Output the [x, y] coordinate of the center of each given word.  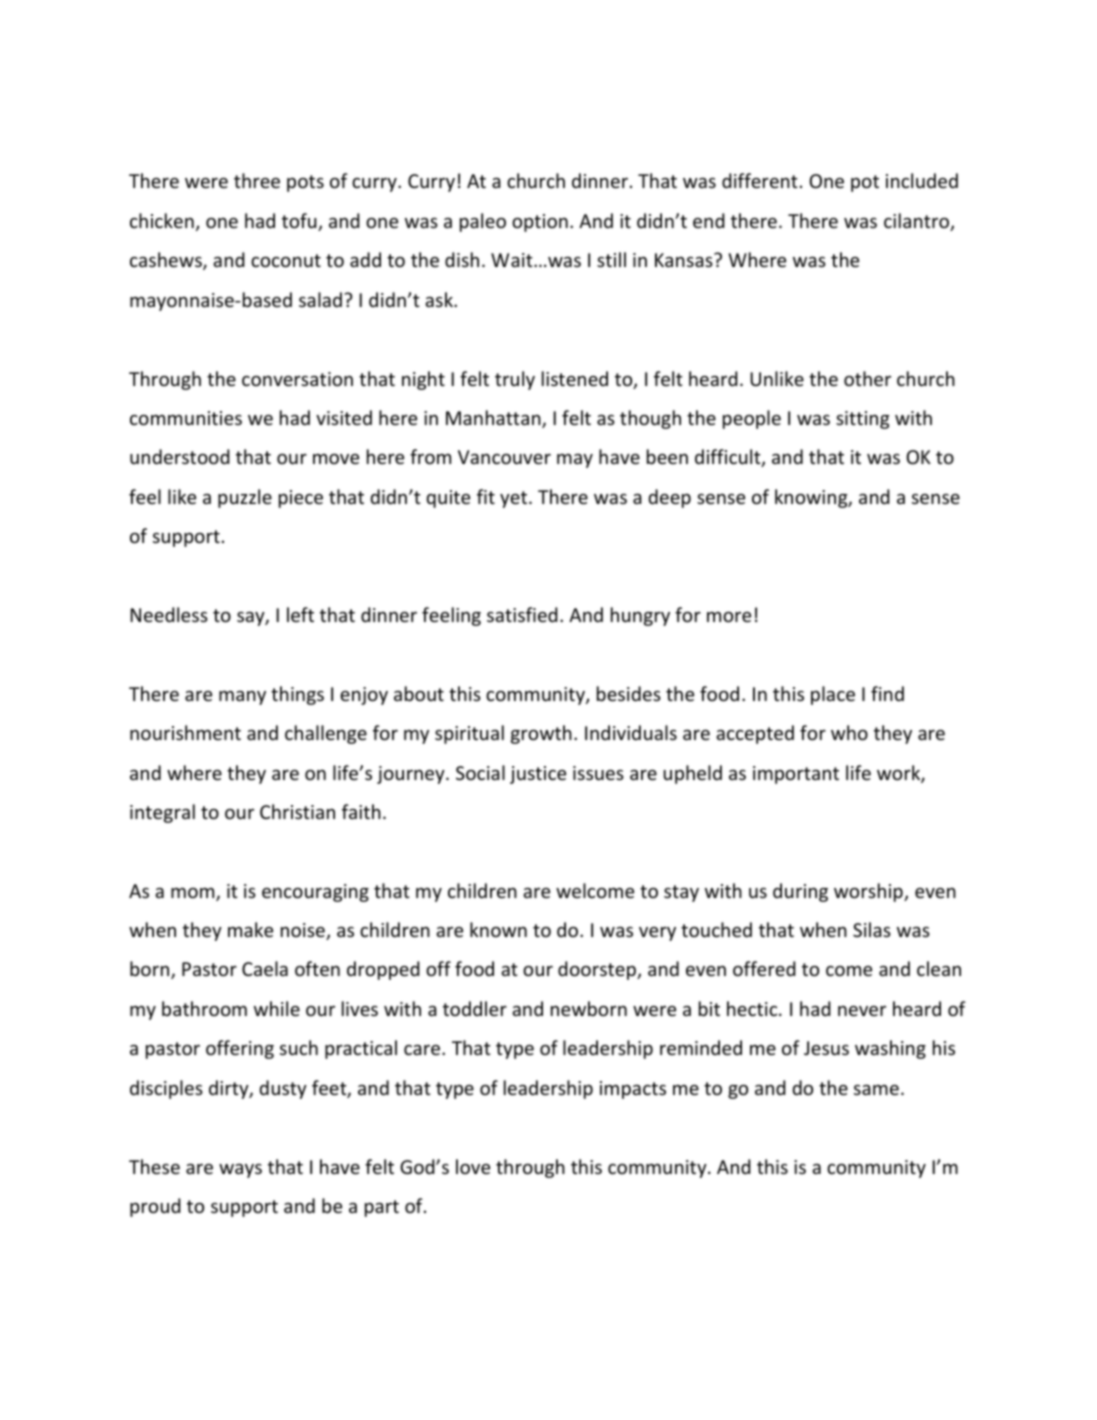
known [498, 929]
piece [301, 499]
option [540, 223]
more [729, 617]
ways [240, 1171]
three [257, 180]
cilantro [917, 222]
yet [515, 499]
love [473, 1166]
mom [194, 894]
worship [869, 892]
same [876, 1090]
